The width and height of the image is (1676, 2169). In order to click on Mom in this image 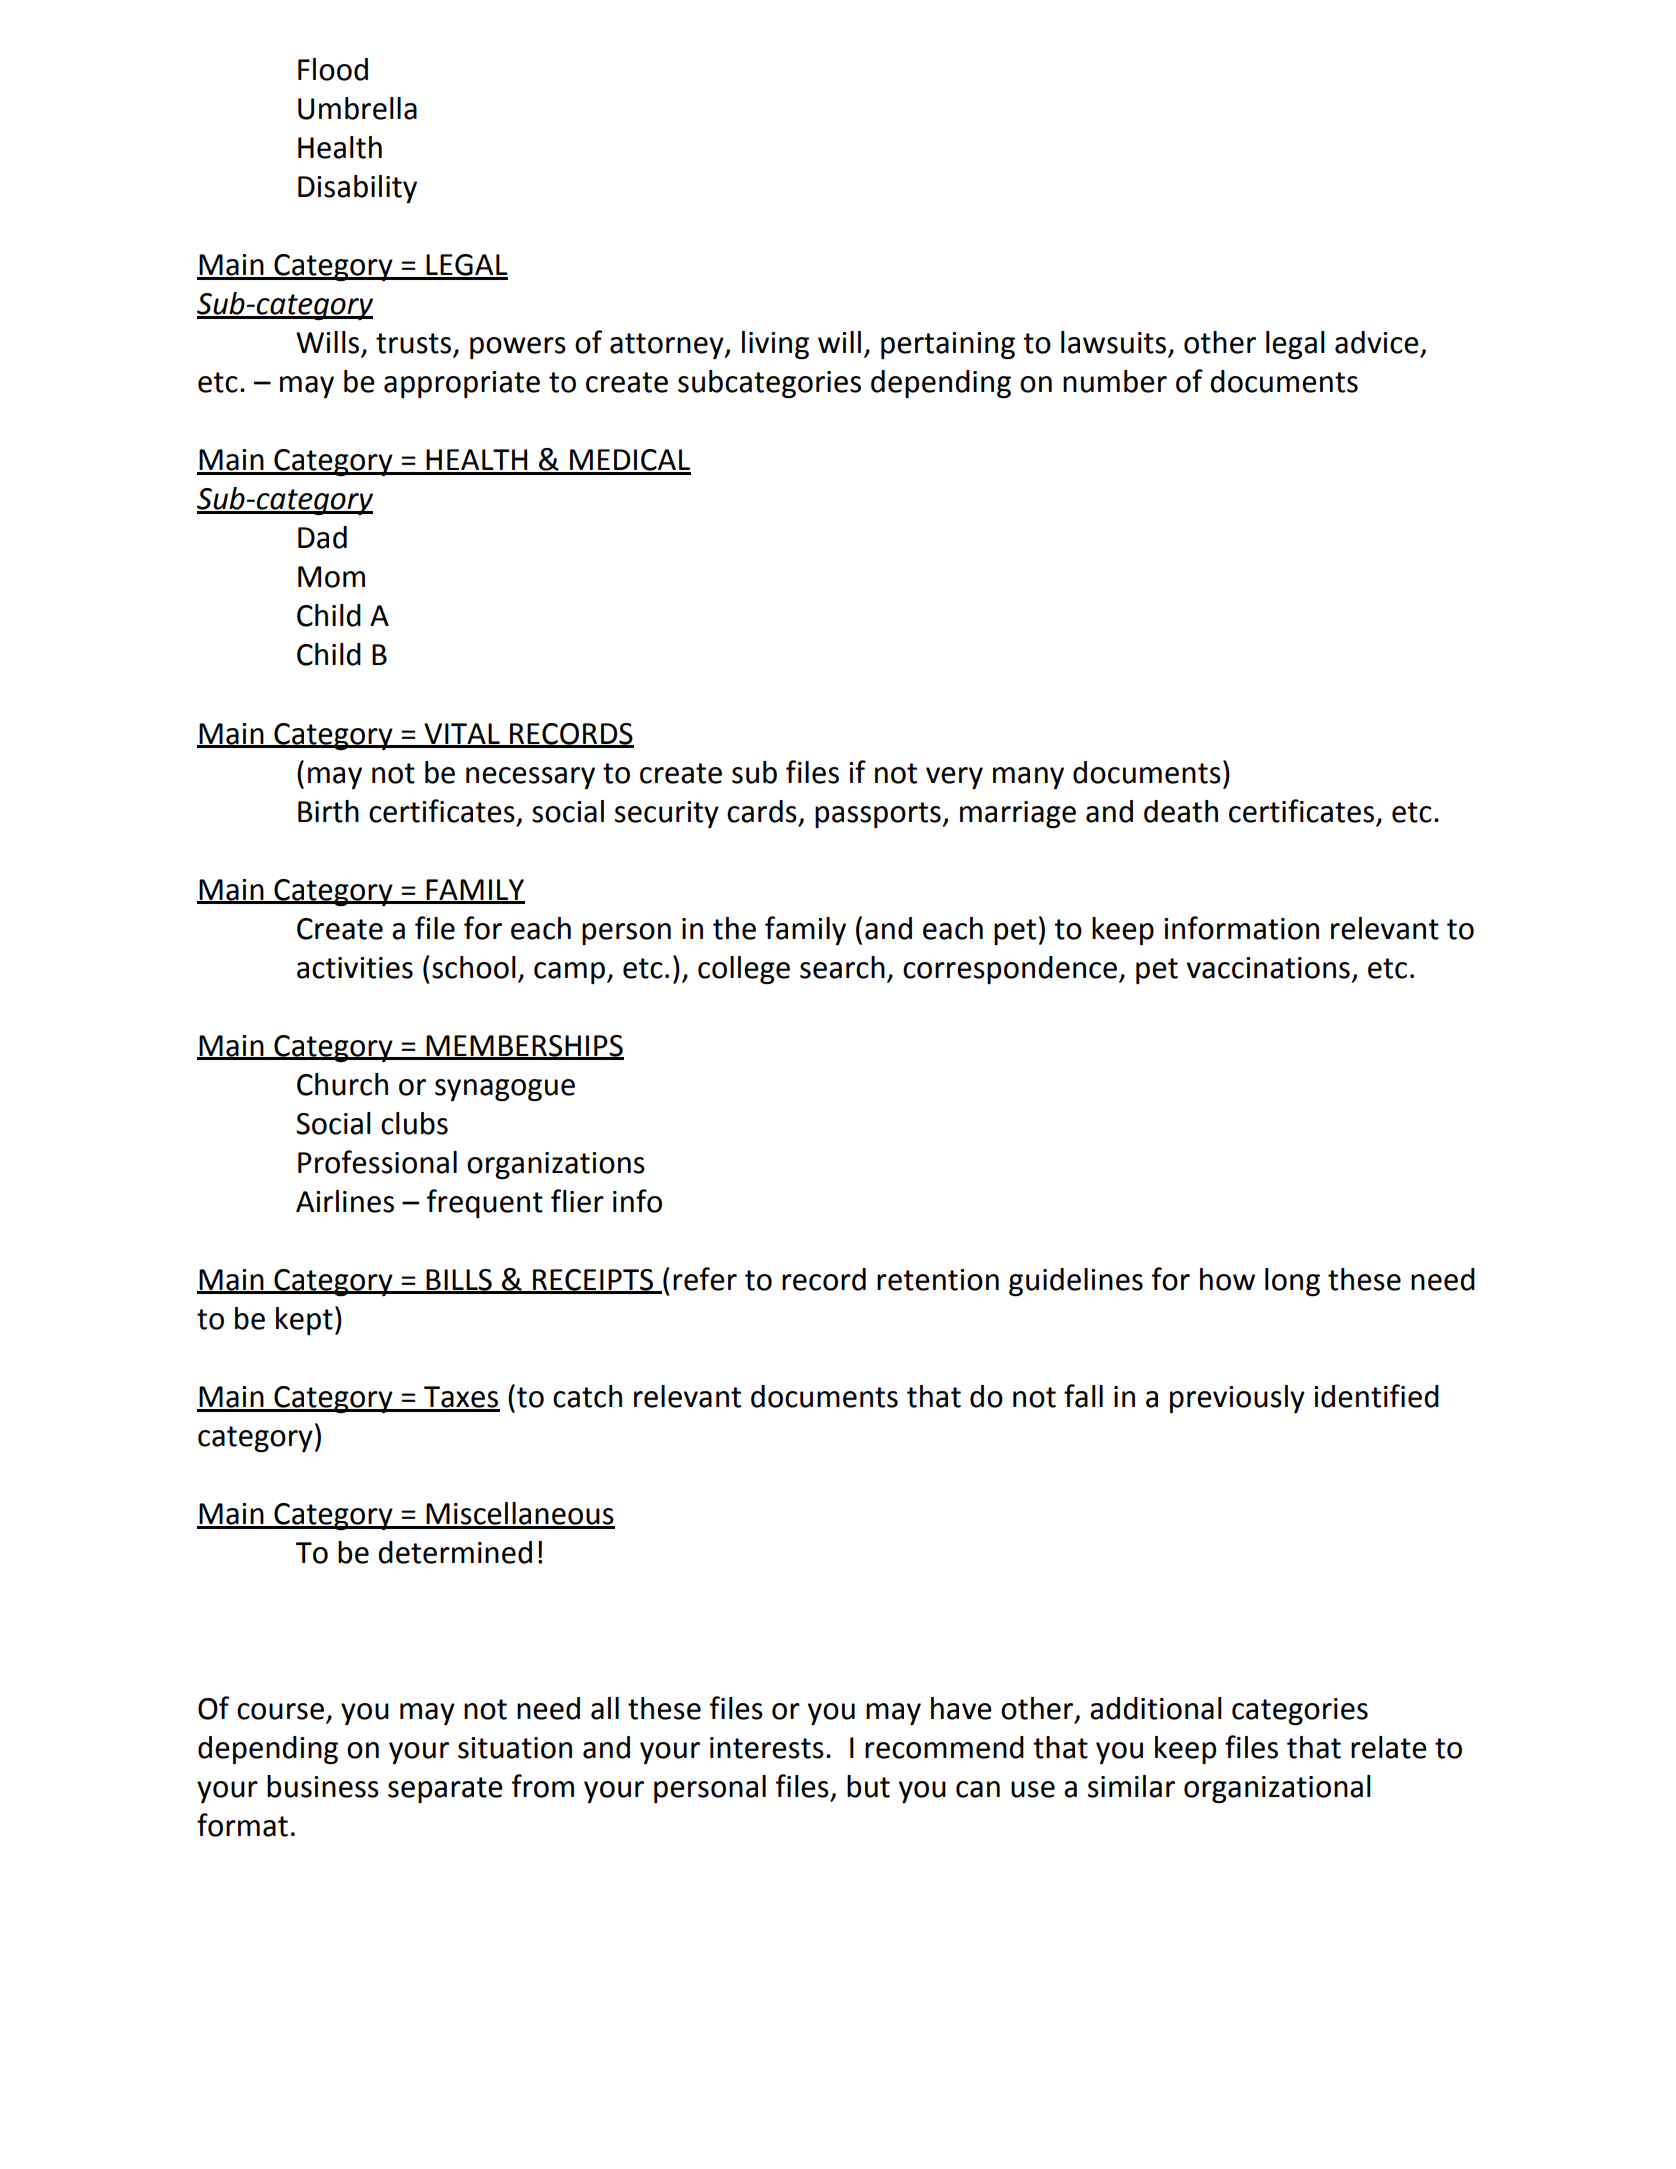, I will do `click(331, 577)`.
